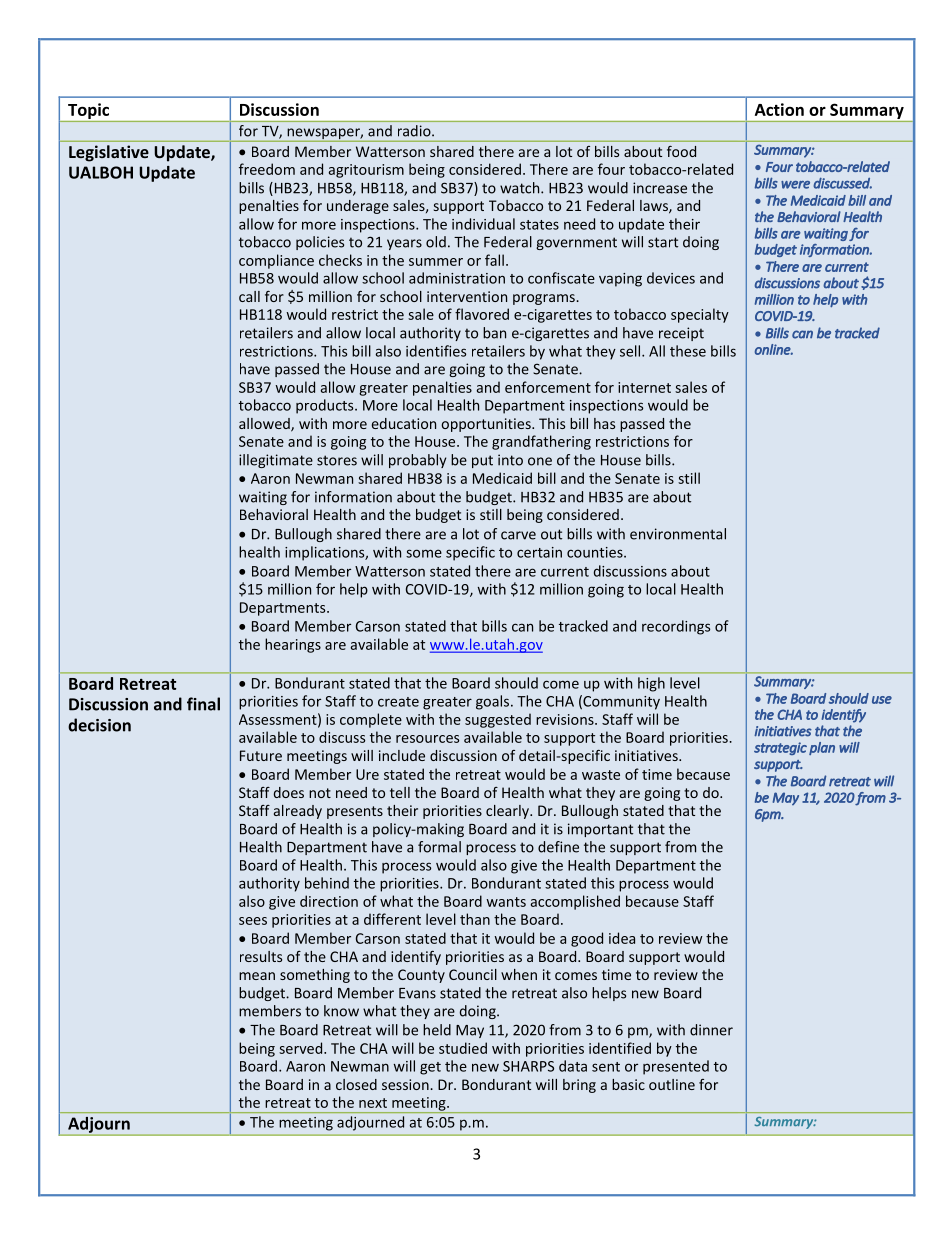 Image resolution: width=952 pixels, height=1233 pixels. I want to click on certain, so click(539, 552).
